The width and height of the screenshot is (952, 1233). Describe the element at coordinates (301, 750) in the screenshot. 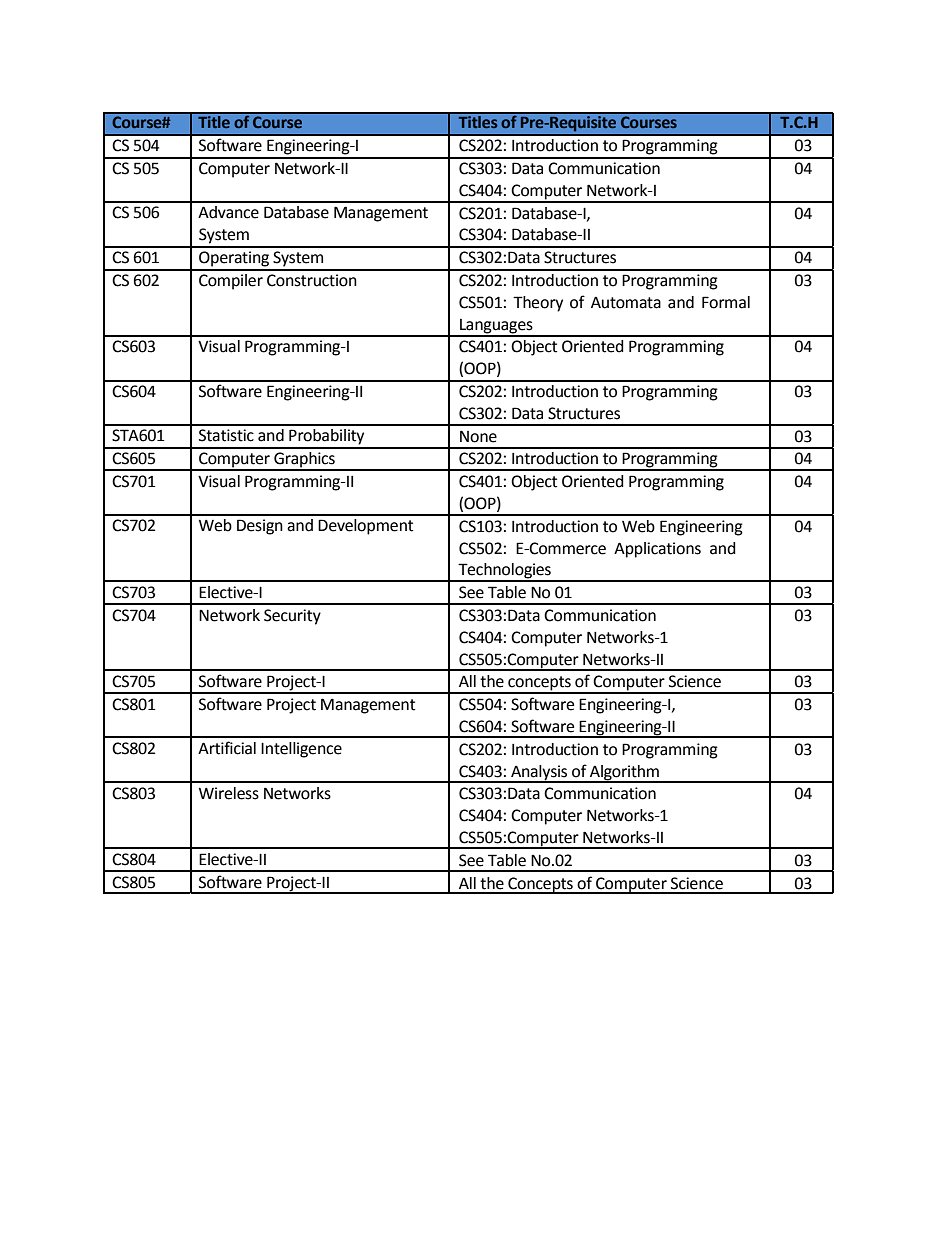

I see `Intelligence` at that location.
